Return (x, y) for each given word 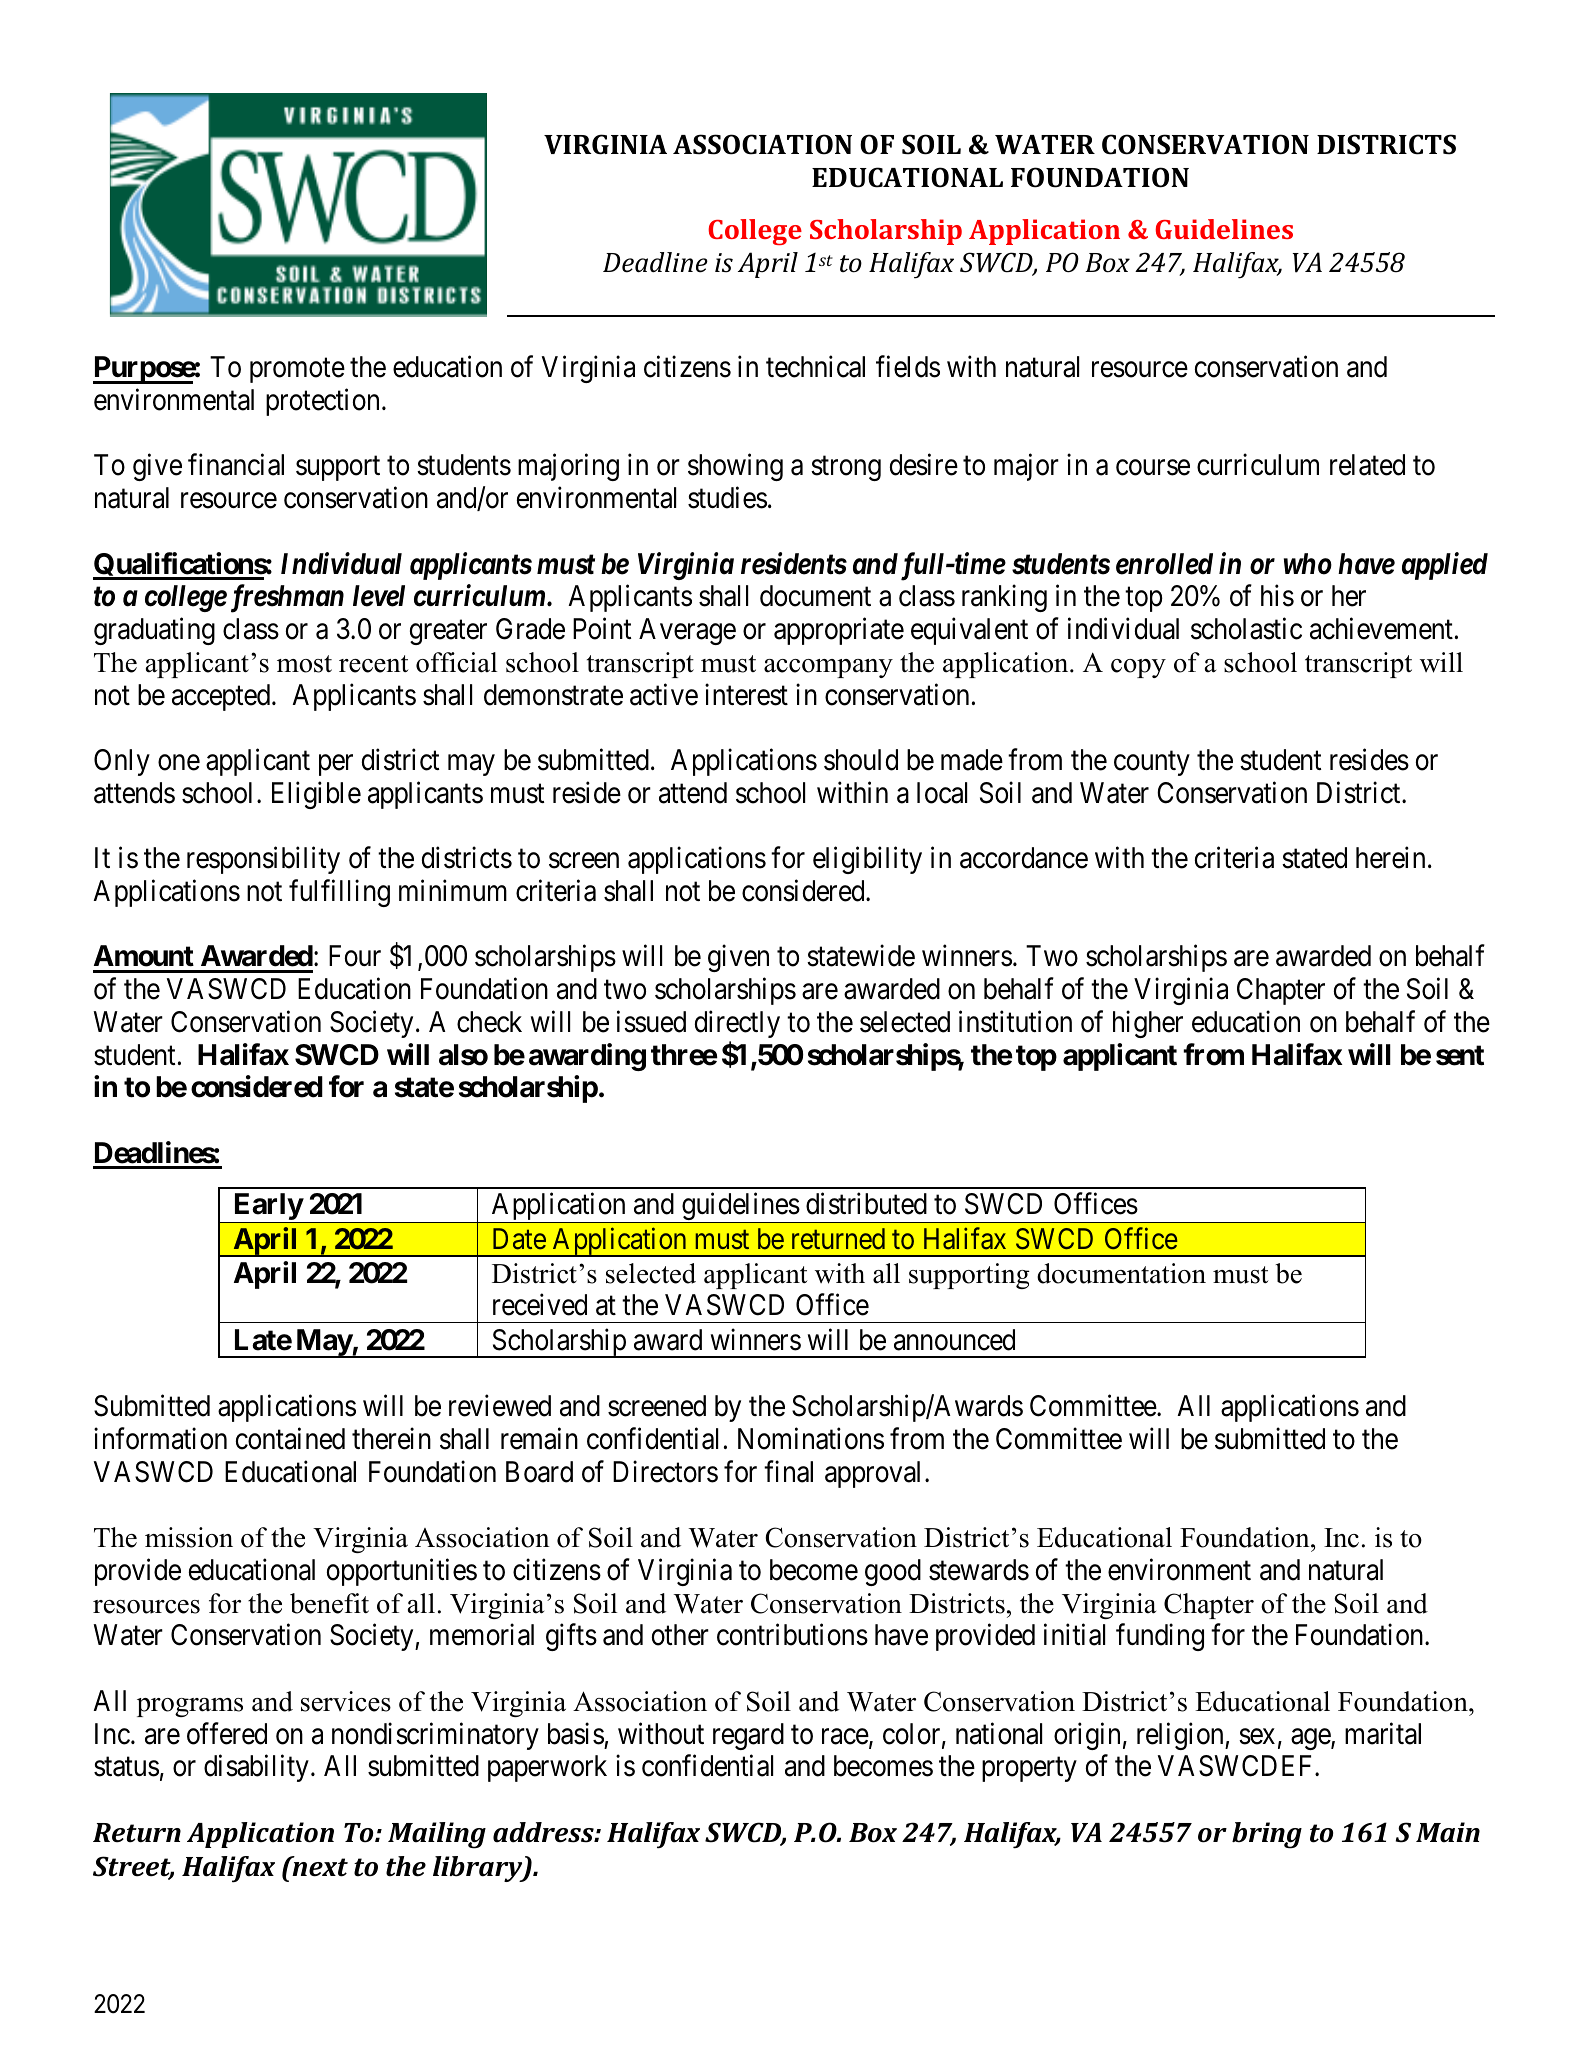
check (489, 1022)
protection (322, 402)
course (1153, 468)
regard (748, 1736)
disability (256, 1768)
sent (1460, 1055)
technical (815, 367)
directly (737, 1024)
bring (1267, 1835)
